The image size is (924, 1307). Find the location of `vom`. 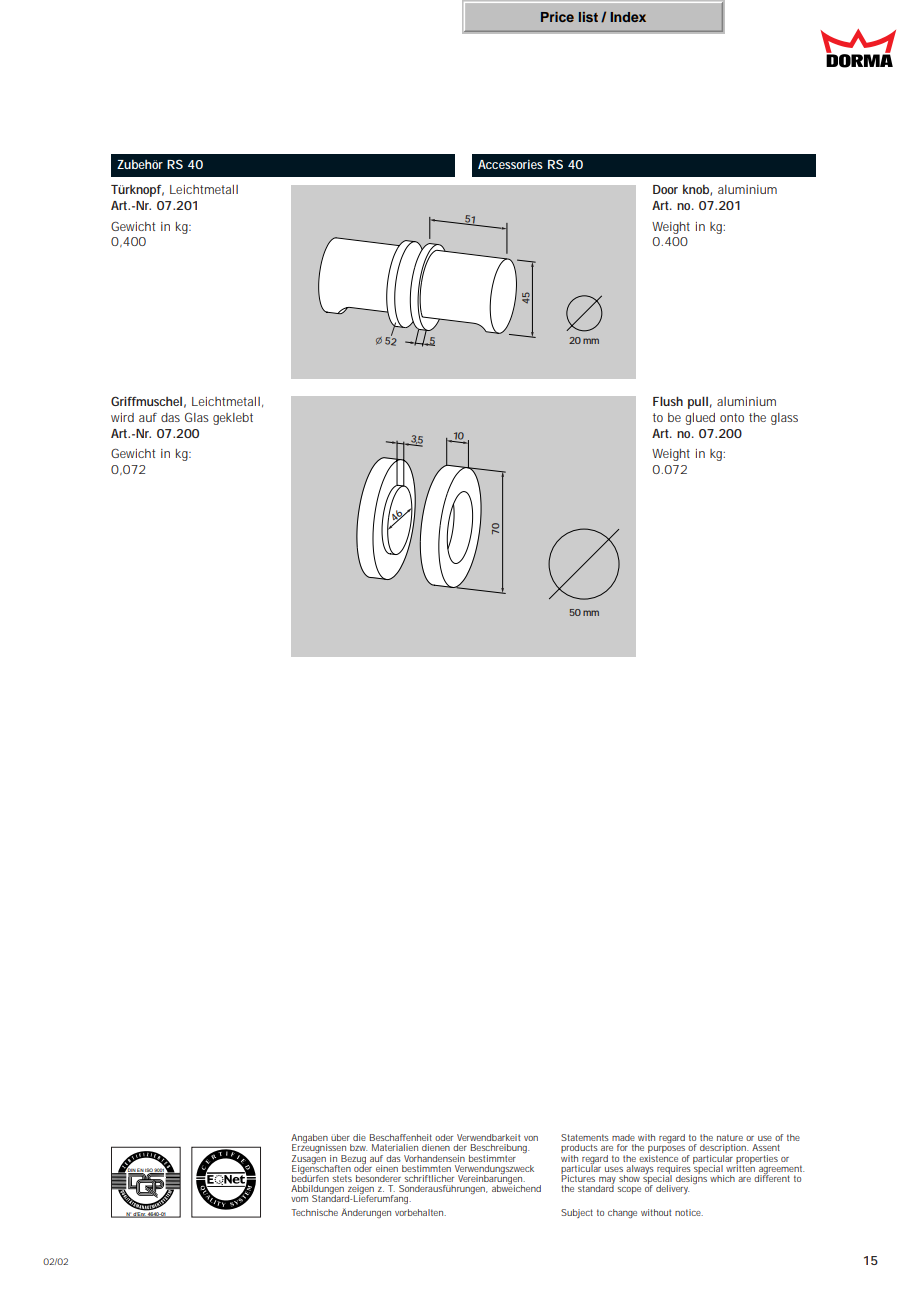

vom is located at coordinates (299, 1199).
